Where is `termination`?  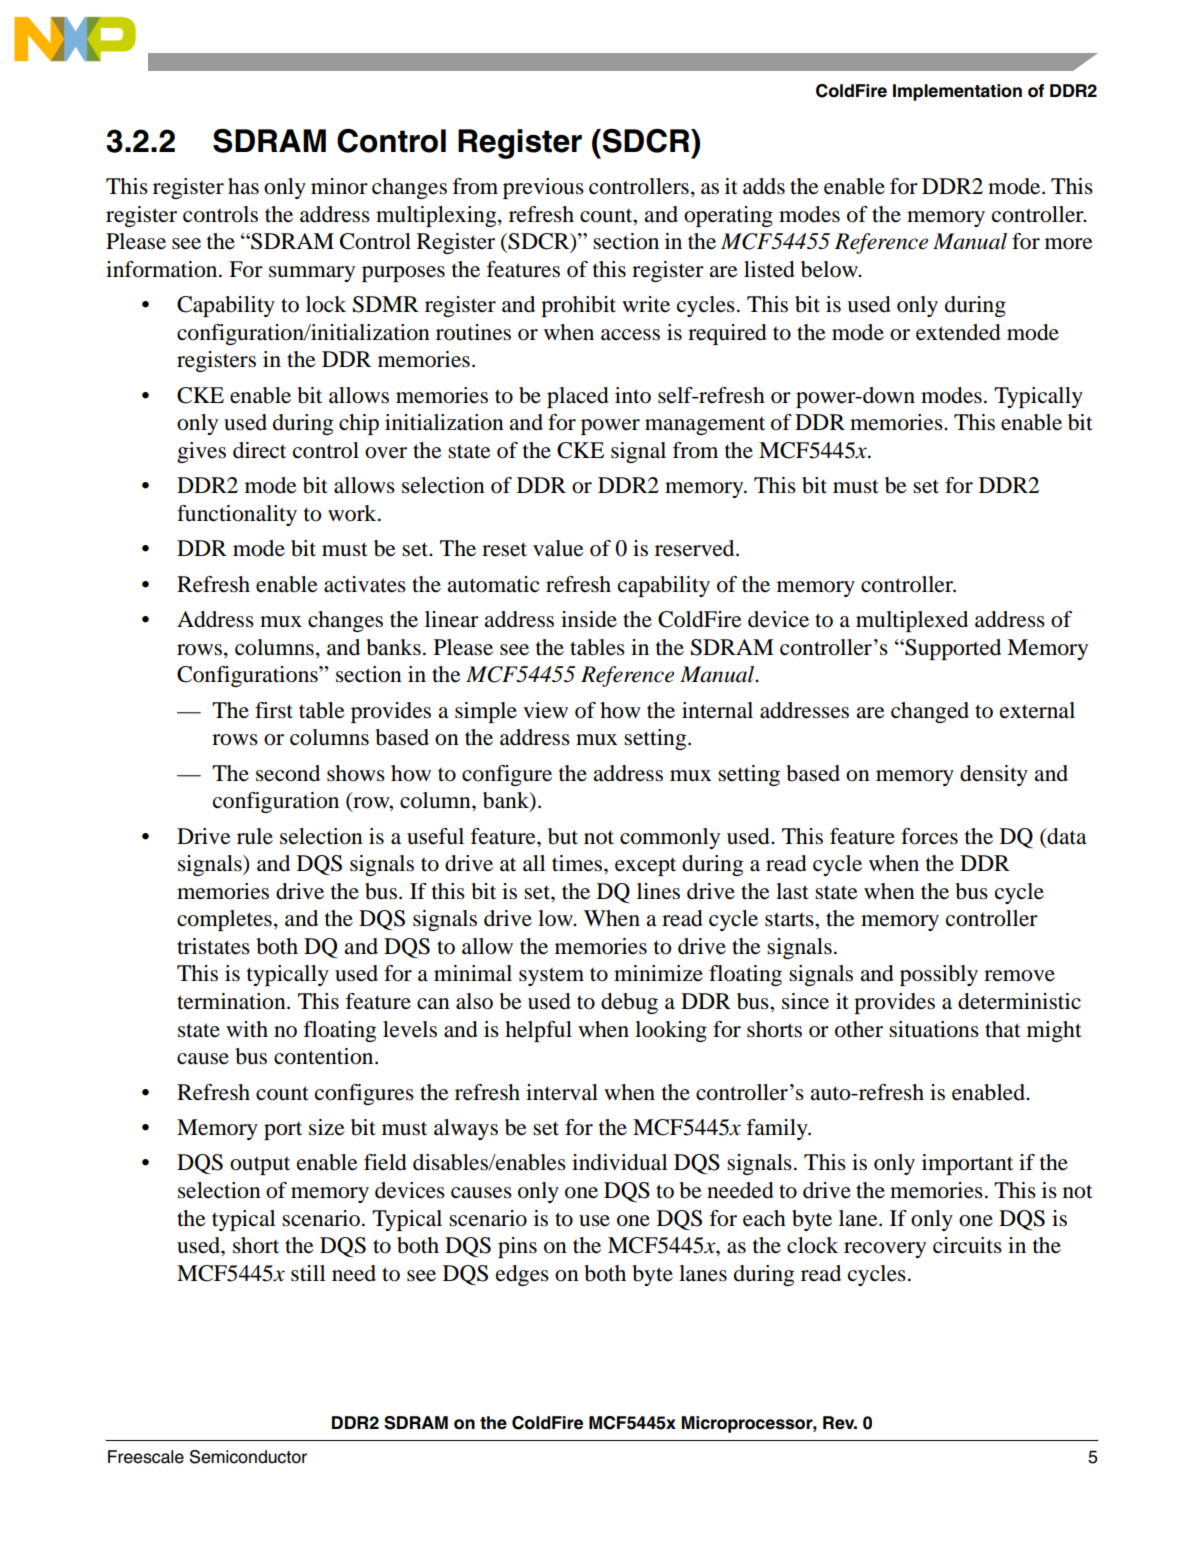
termination is located at coordinates (232, 1001).
